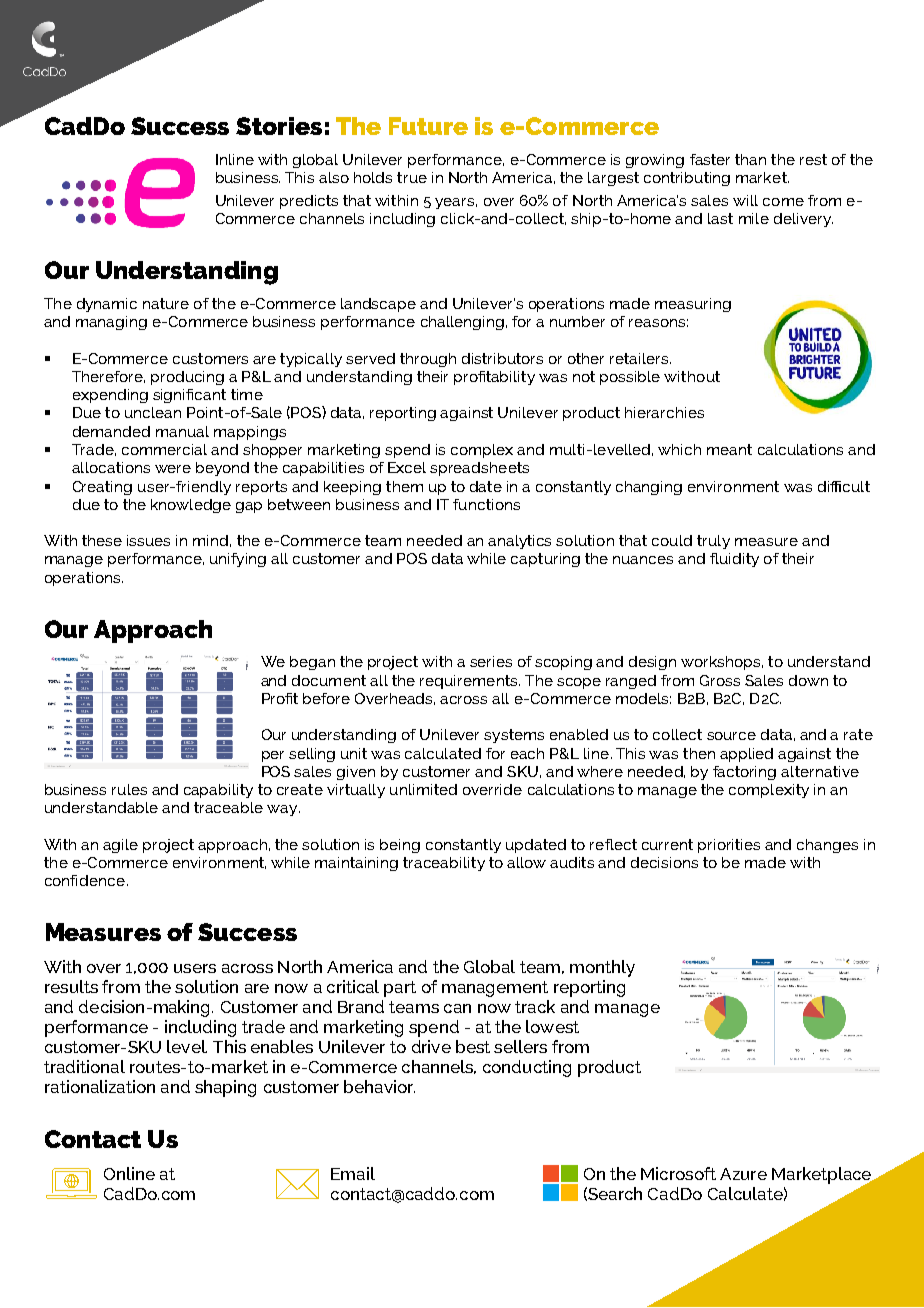 This screenshot has width=924, height=1308. What do you see at coordinates (312, 663) in the screenshot?
I see `began` at bounding box center [312, 663].
